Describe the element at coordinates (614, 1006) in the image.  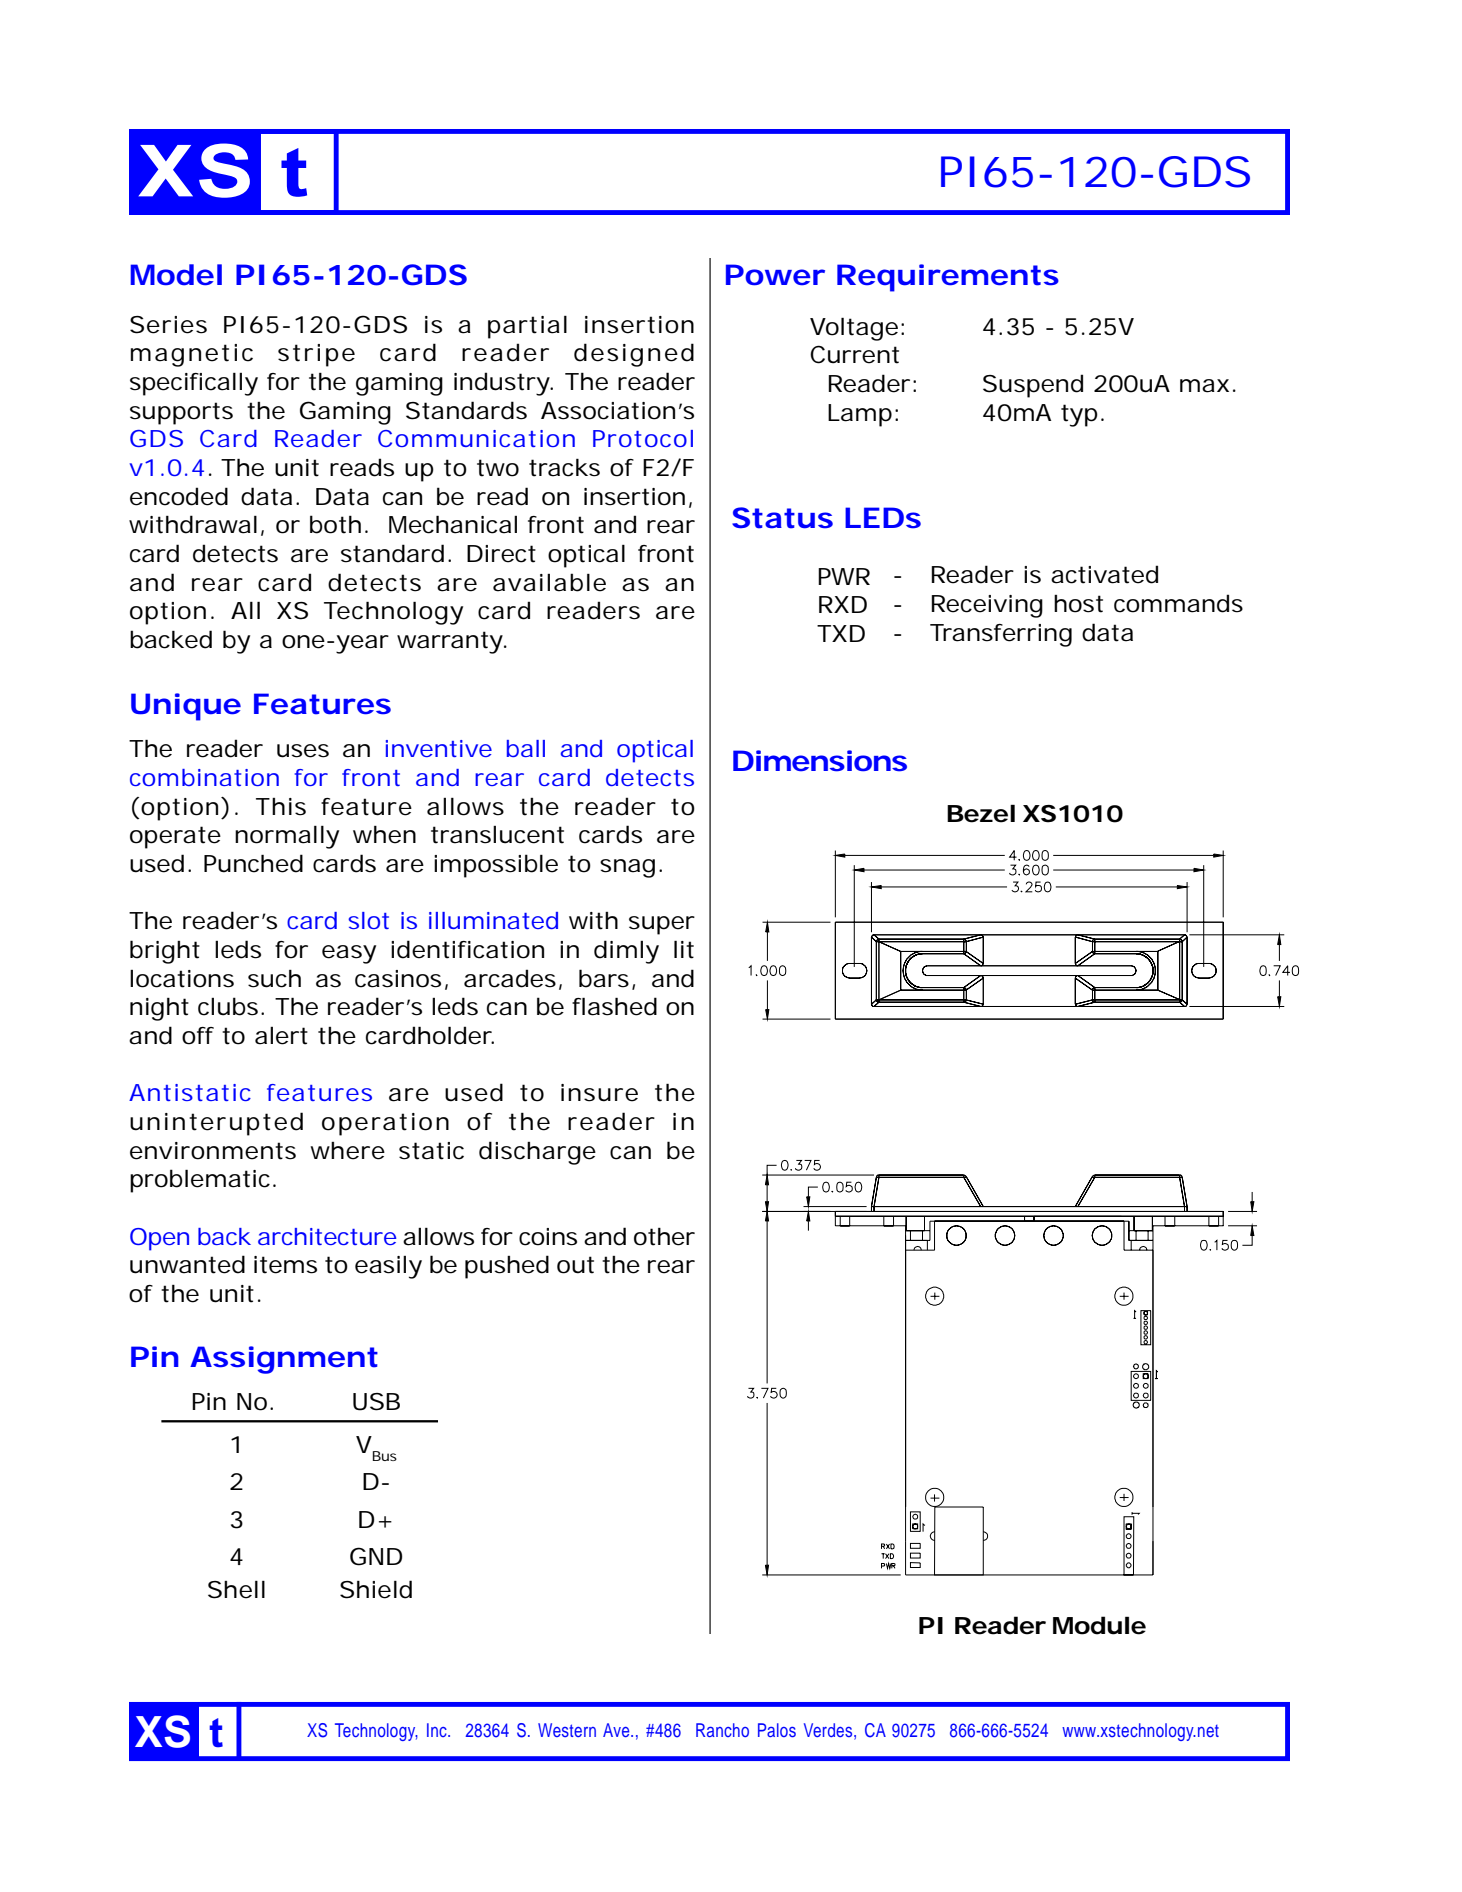
I see `flashed` at that location.
